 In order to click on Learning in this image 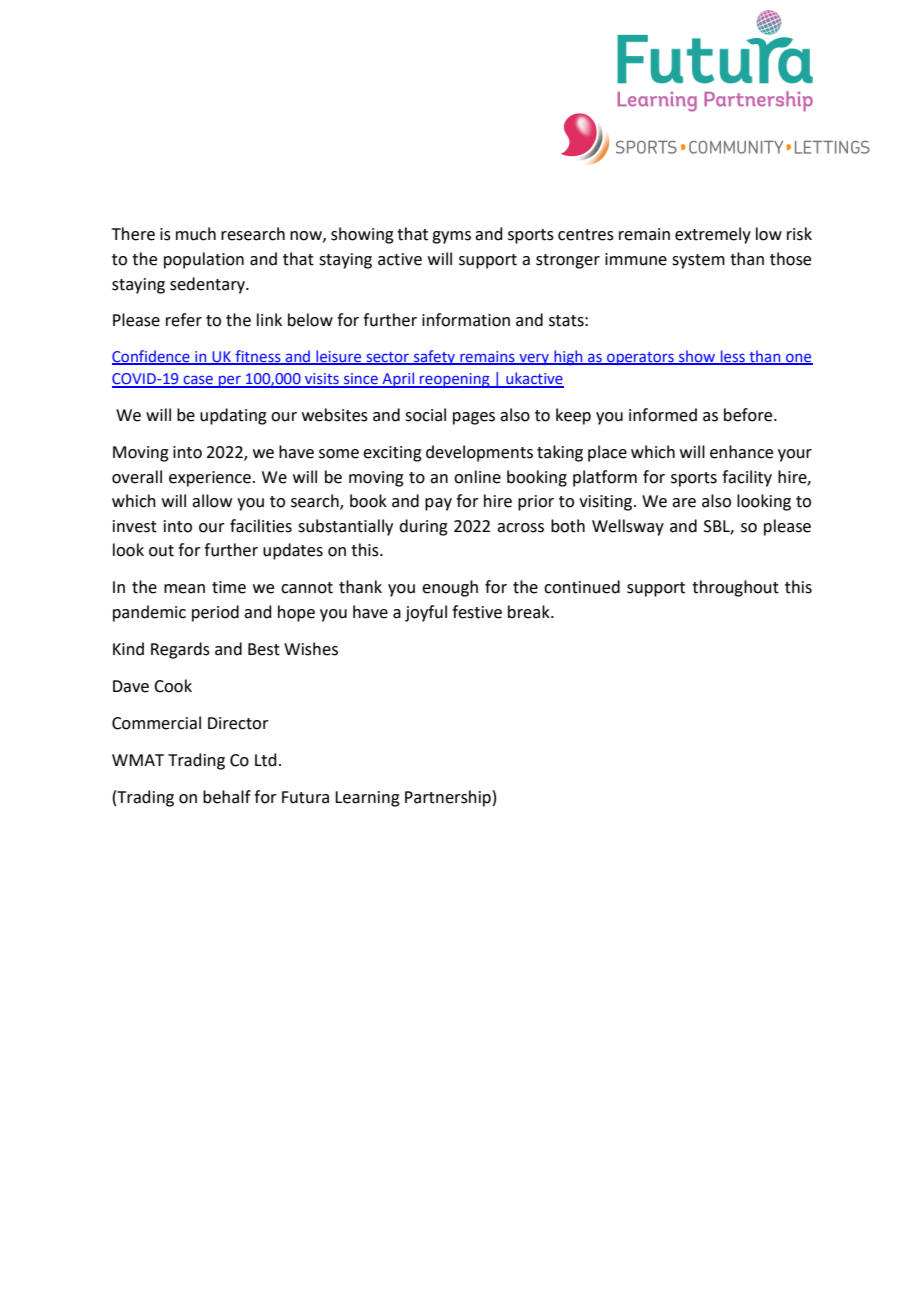, I will do `click(367, 799)`.
